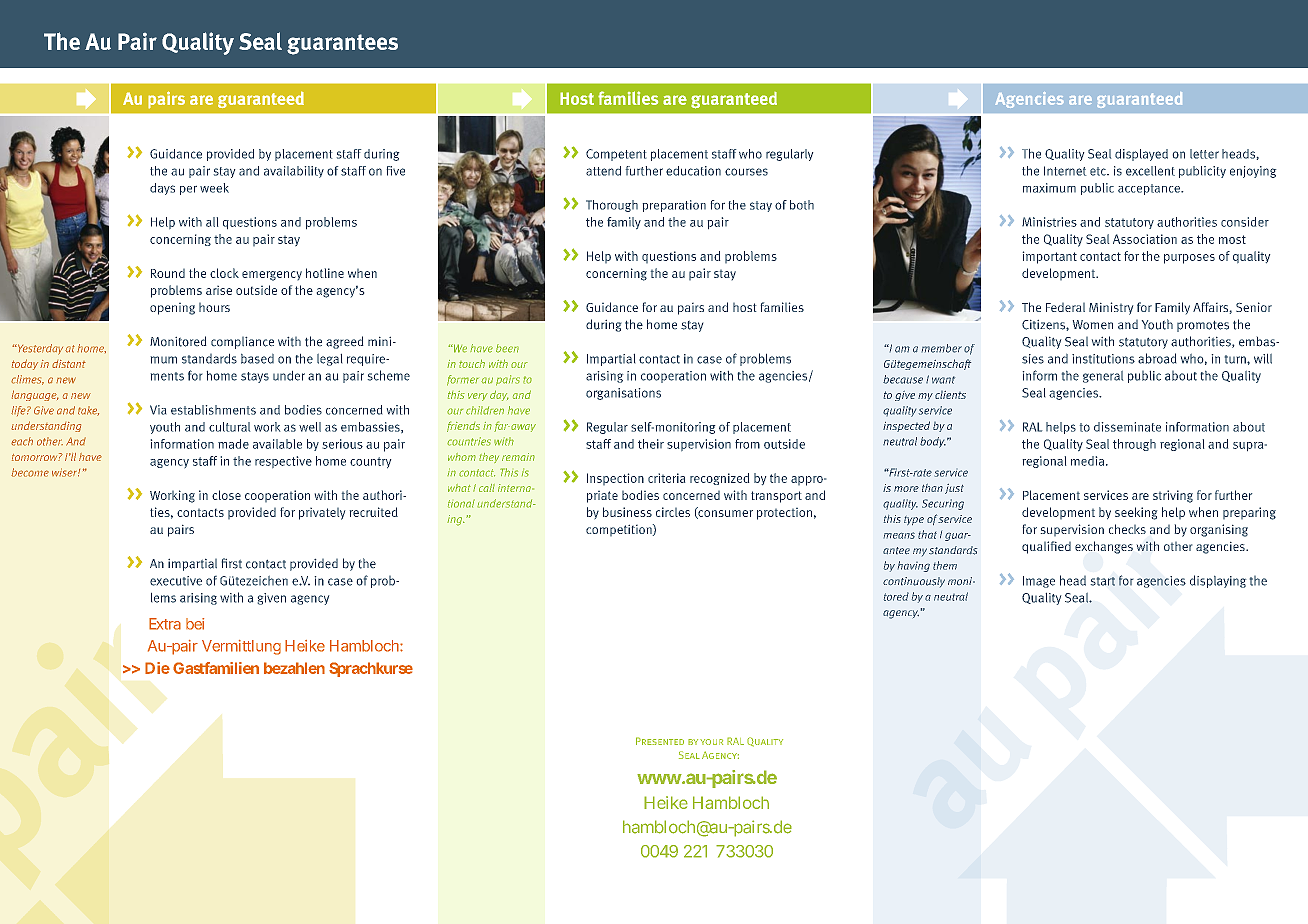  I want to click on your, so click(711, 742).
